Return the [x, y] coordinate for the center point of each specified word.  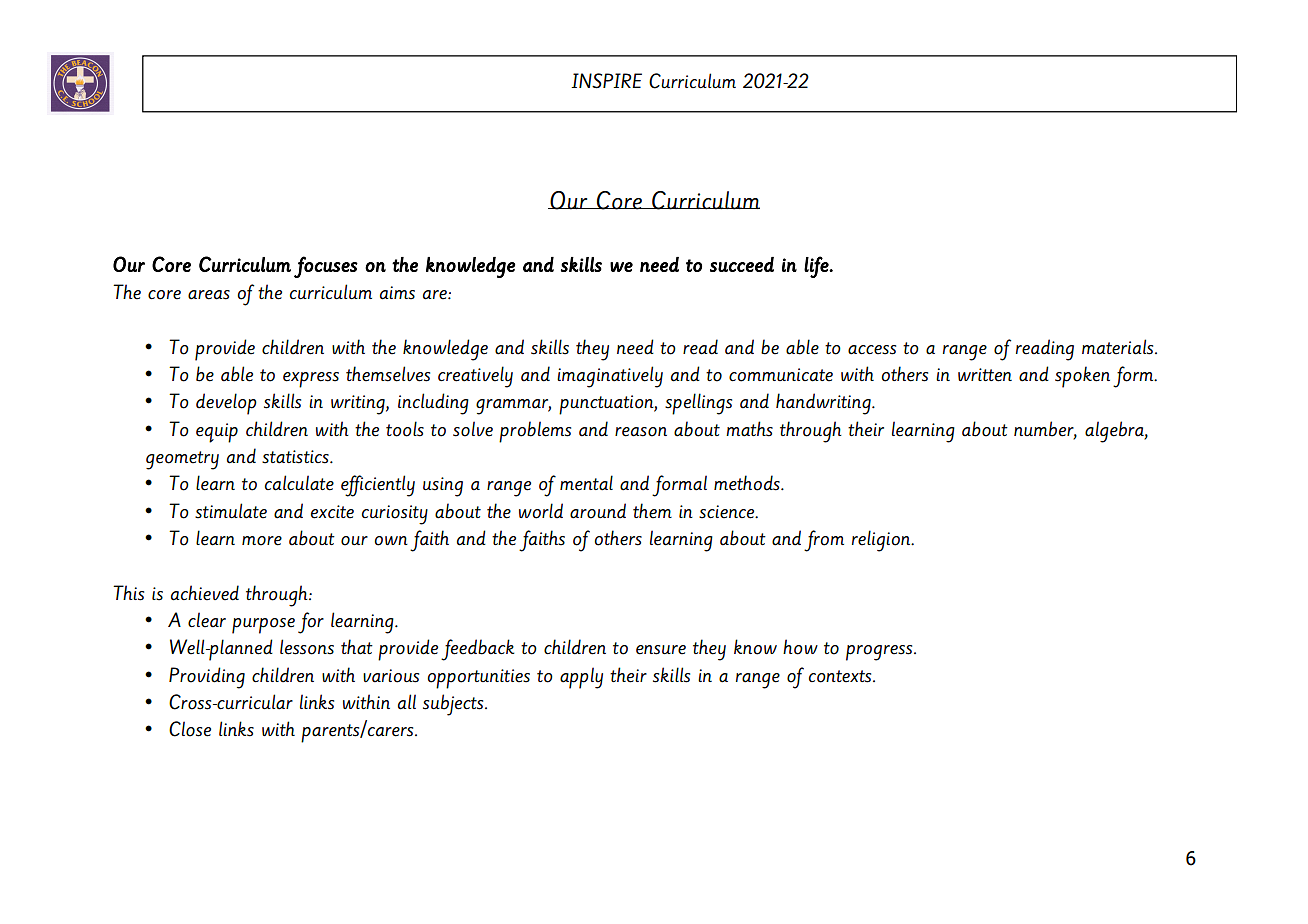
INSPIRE [606, 81]
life [817, 267]
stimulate [231, 511]
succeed [742, 264]
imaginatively [610, 377]
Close [190, 729]
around [598, 511]
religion [882, 541]
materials [1119, 347]
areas [209, 295]
